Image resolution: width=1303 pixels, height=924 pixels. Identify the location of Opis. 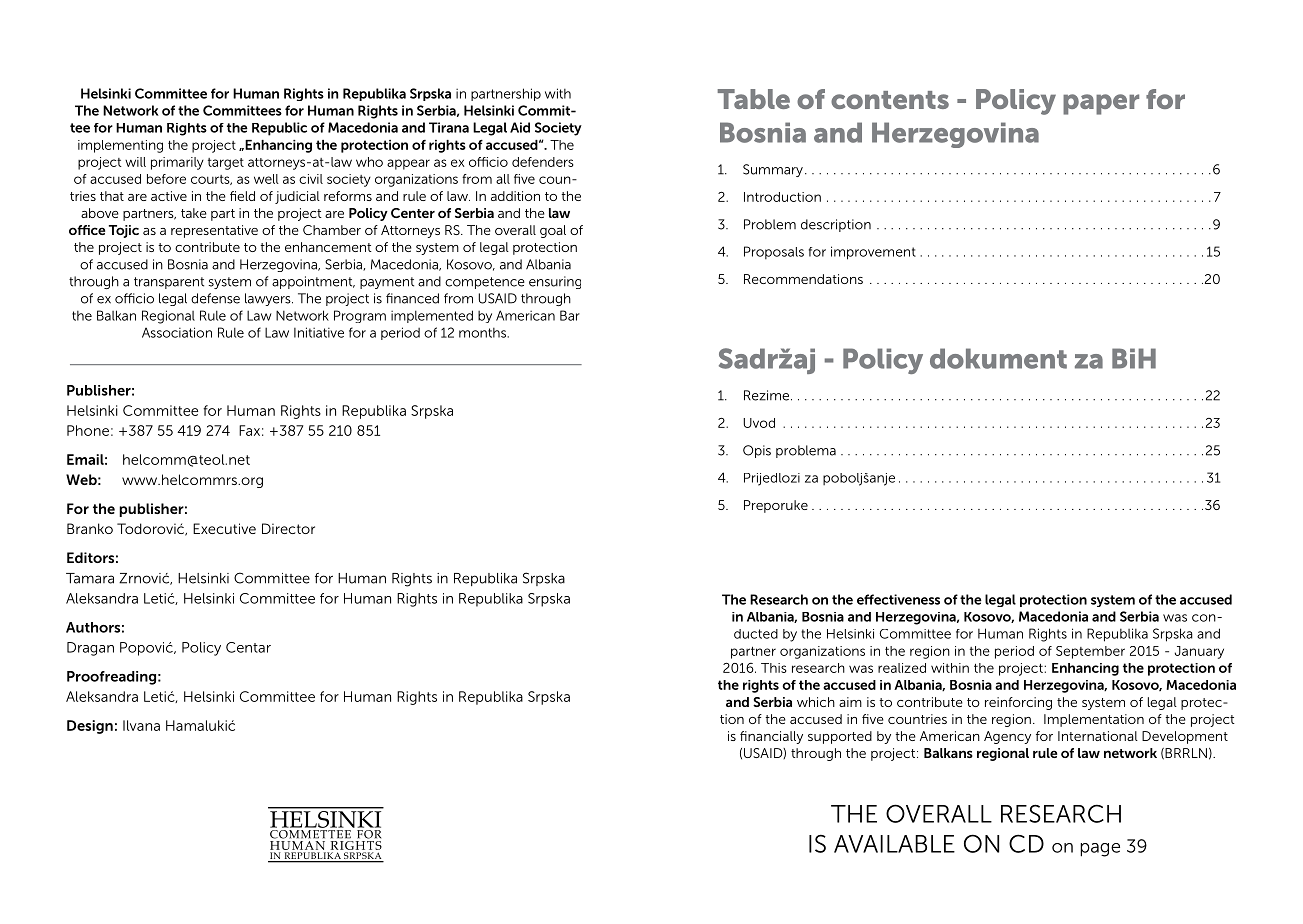
(757, 451).
